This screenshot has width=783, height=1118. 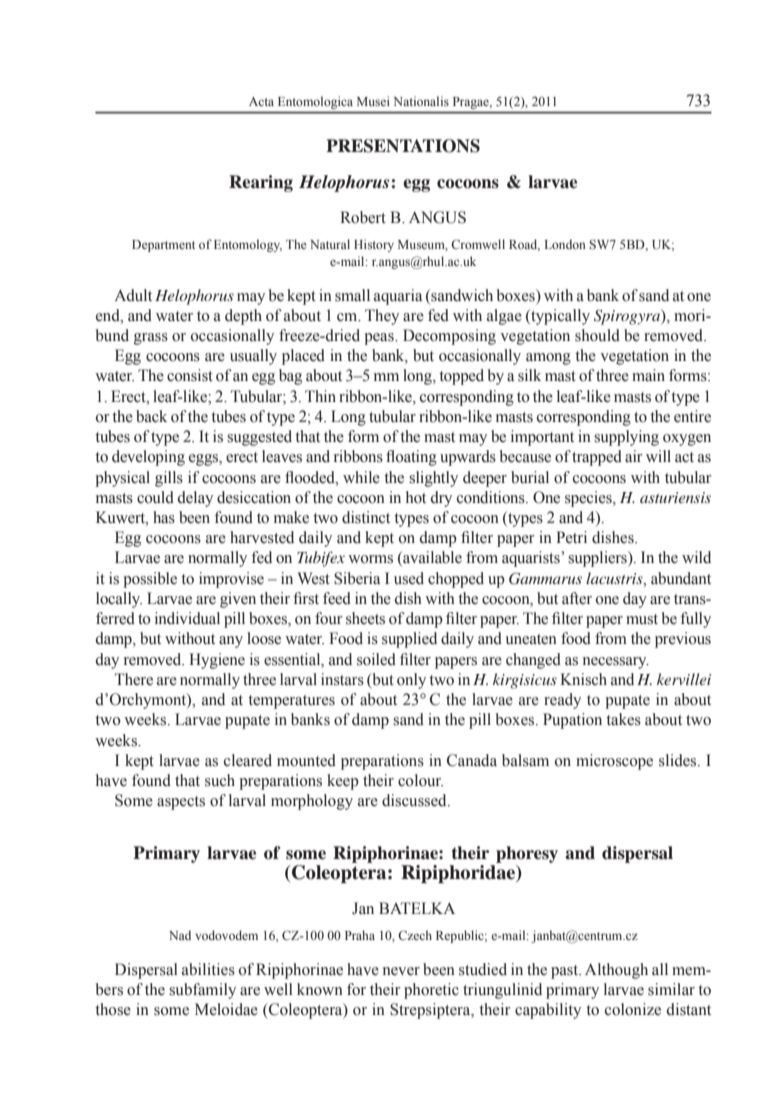 I want to click on London, so click(x=565, y=244).
